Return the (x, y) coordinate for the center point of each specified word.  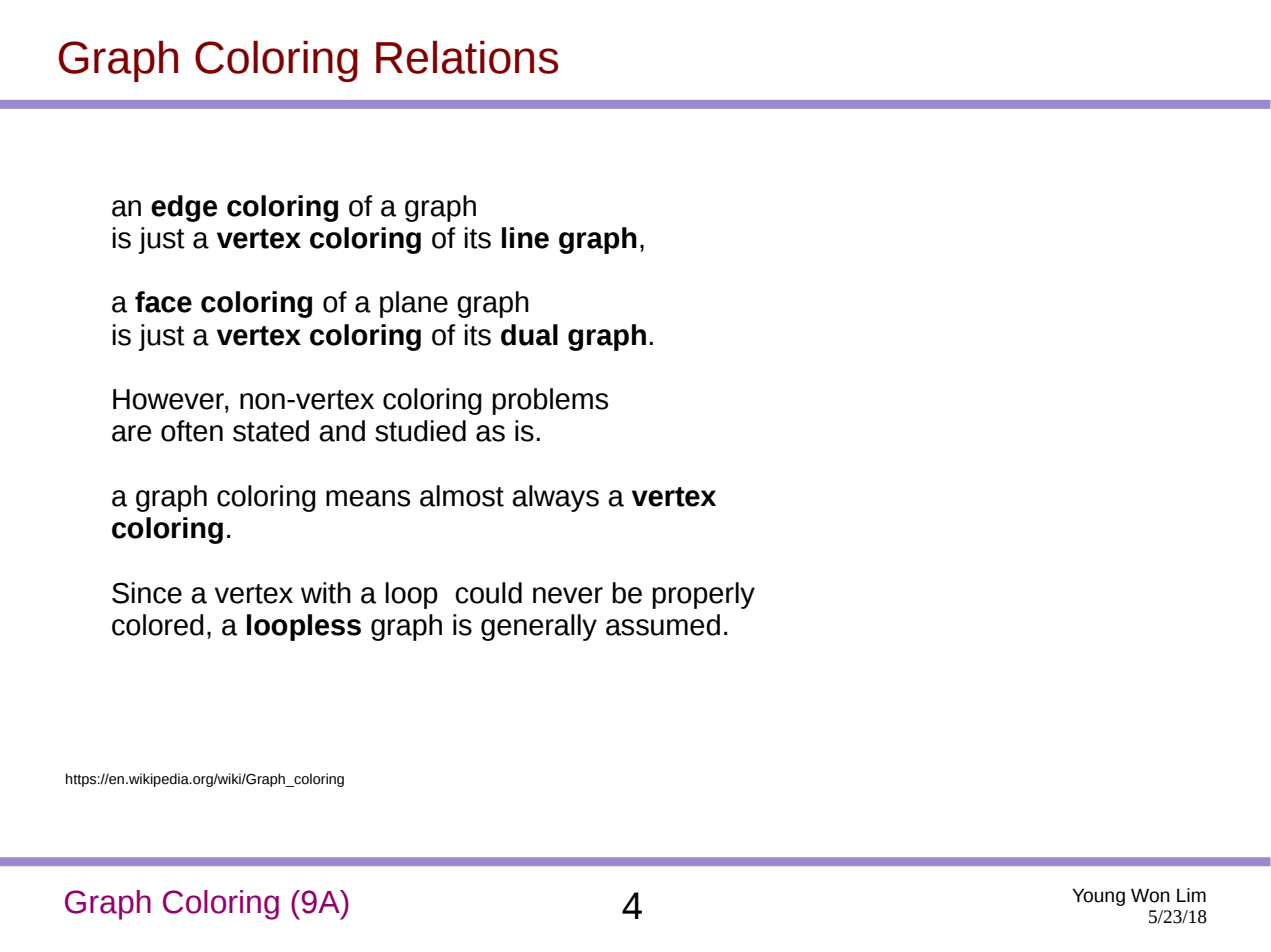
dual (529, 335)
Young (1098, 897)
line (525, 238)
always (555, 498)
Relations (467, 57)
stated (271, 431)
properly (703, 595)
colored (158, 625)
